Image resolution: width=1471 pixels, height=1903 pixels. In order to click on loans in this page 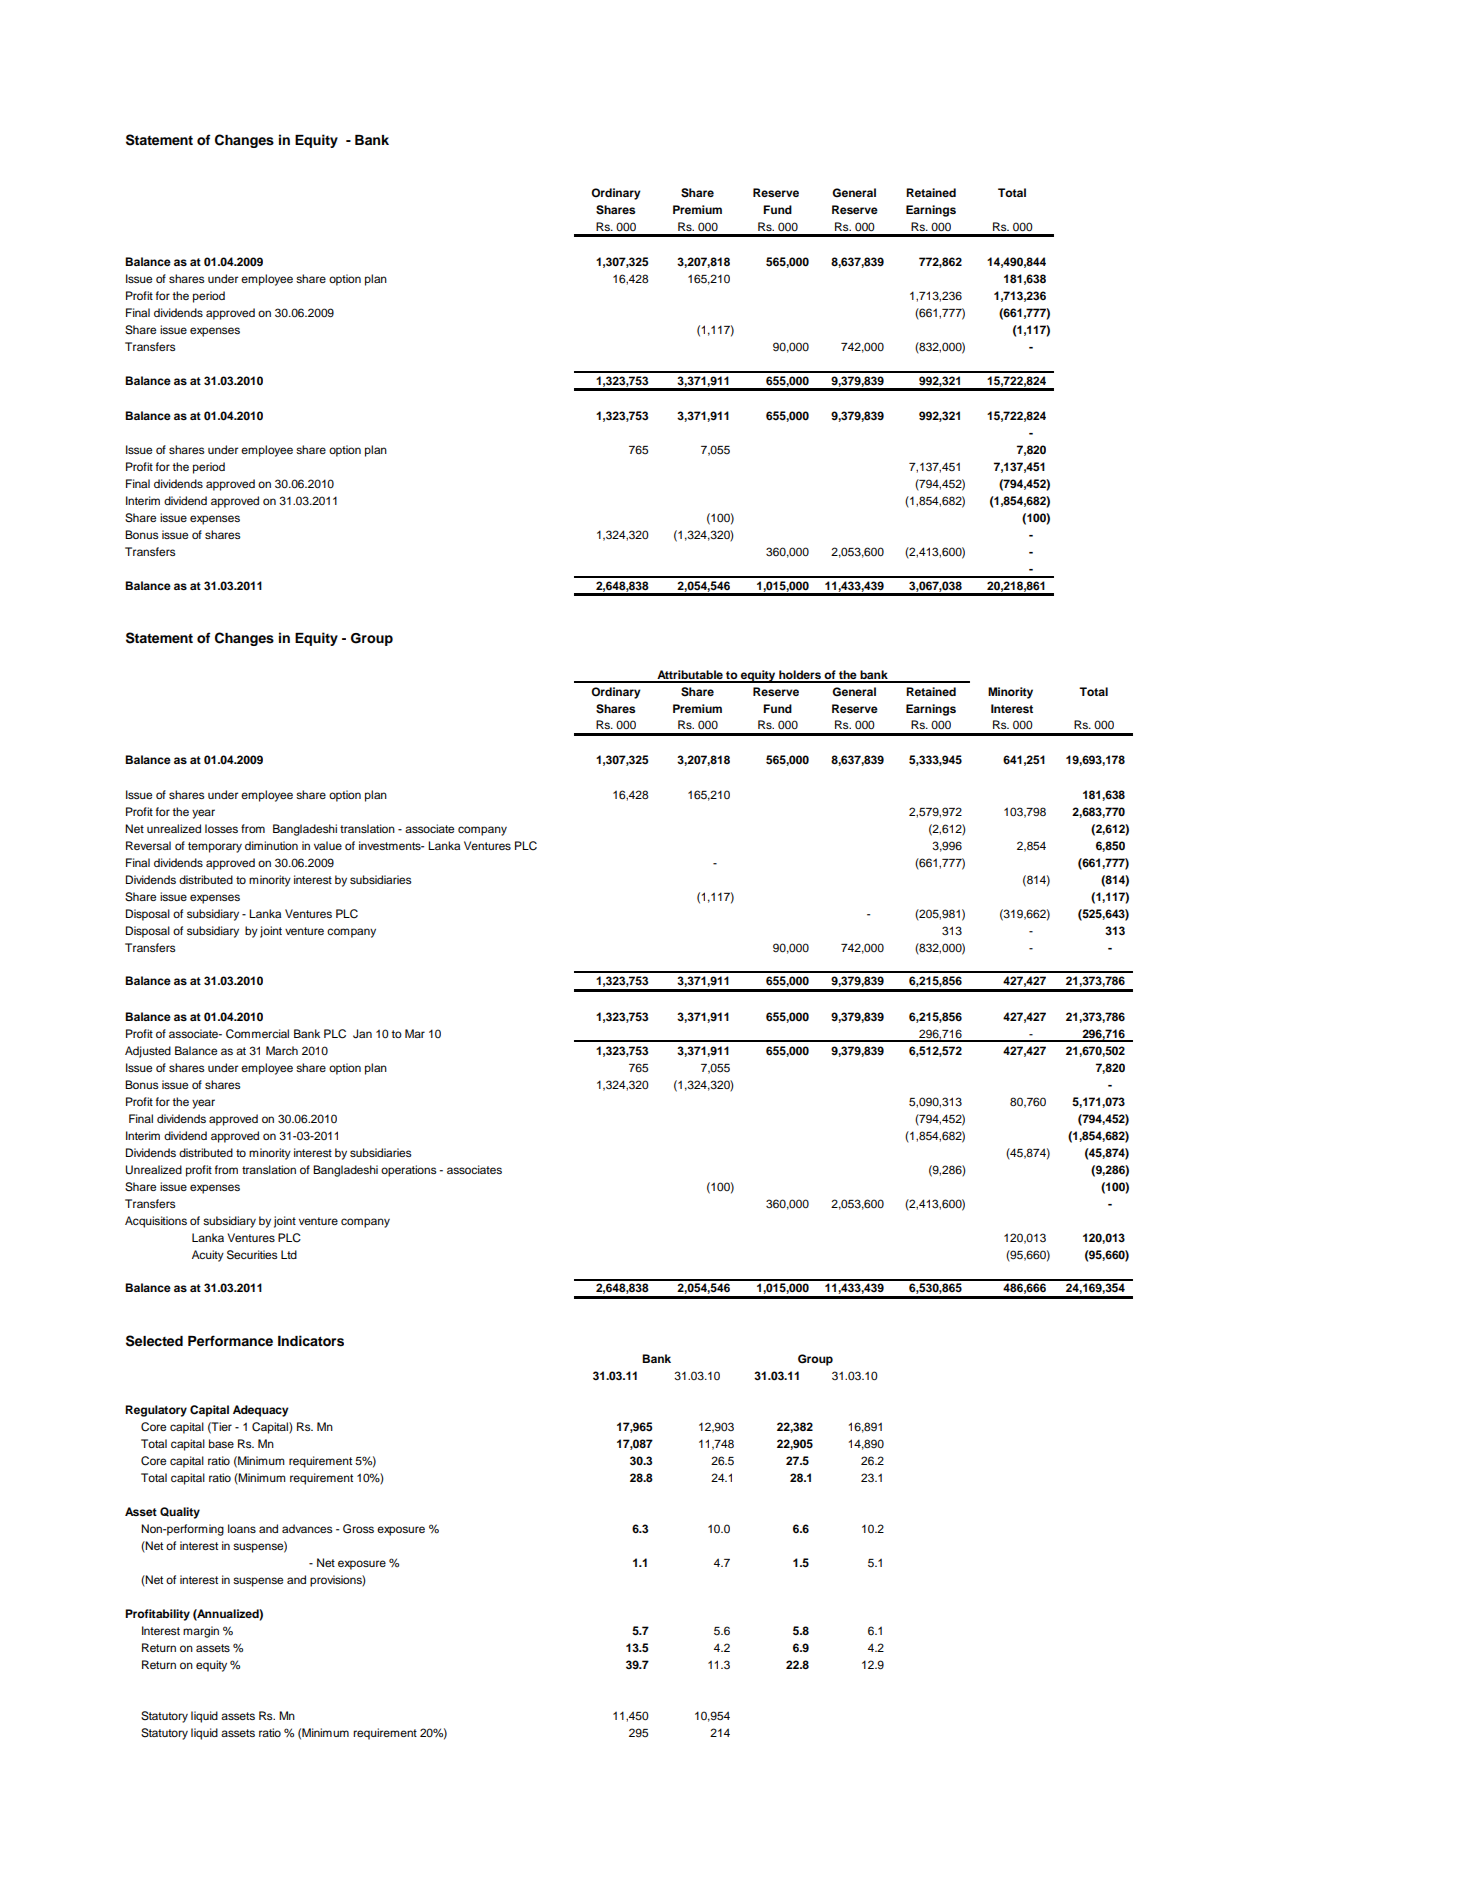, I will do `click(242, 1528)`.
